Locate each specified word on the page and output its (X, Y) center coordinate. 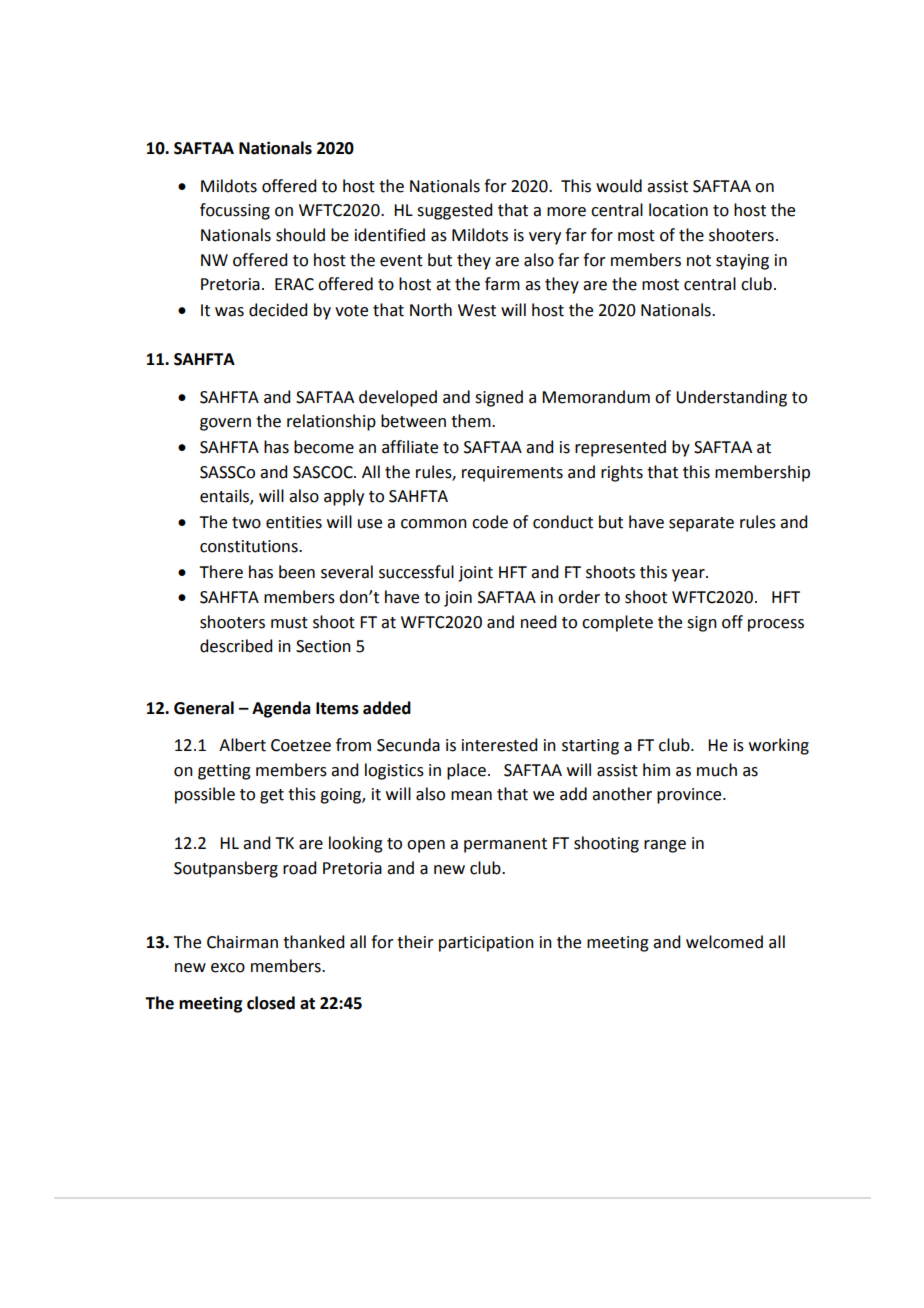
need (538, 622)
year (689, 575)
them (472, 421)
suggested (454, 211)
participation (486, 944)
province (690, 796)
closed (271, 1003)
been (297, 572)
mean (471, 796)
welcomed (724, 942)
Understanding (731, 398)
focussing (235, 211)
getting (224, 772)
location (678, 210)
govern (225, 424)
